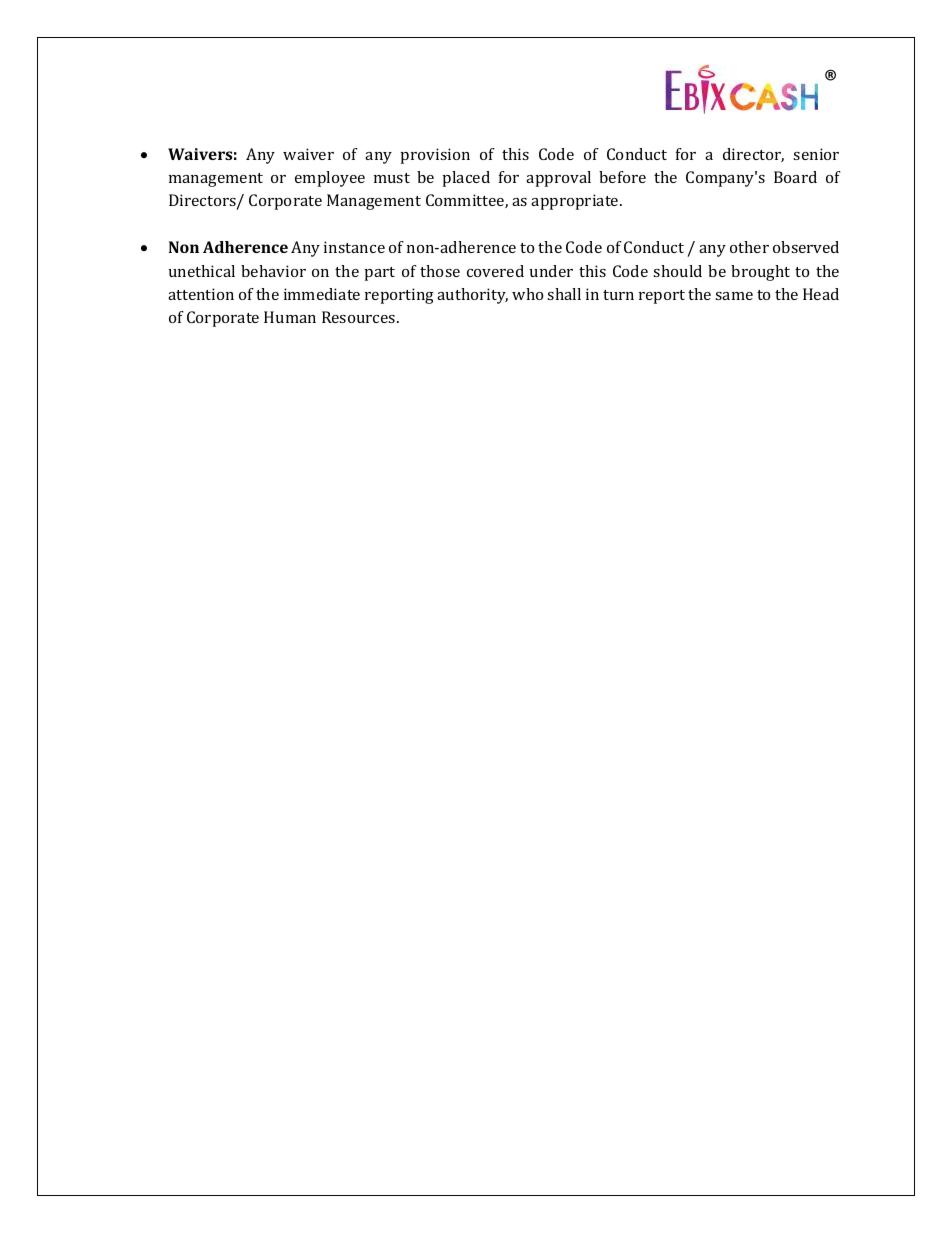 The image size is (952, 1233). Describe the element at coordinates (273, 271) in the screenshot. I see `behavior` at that location.
